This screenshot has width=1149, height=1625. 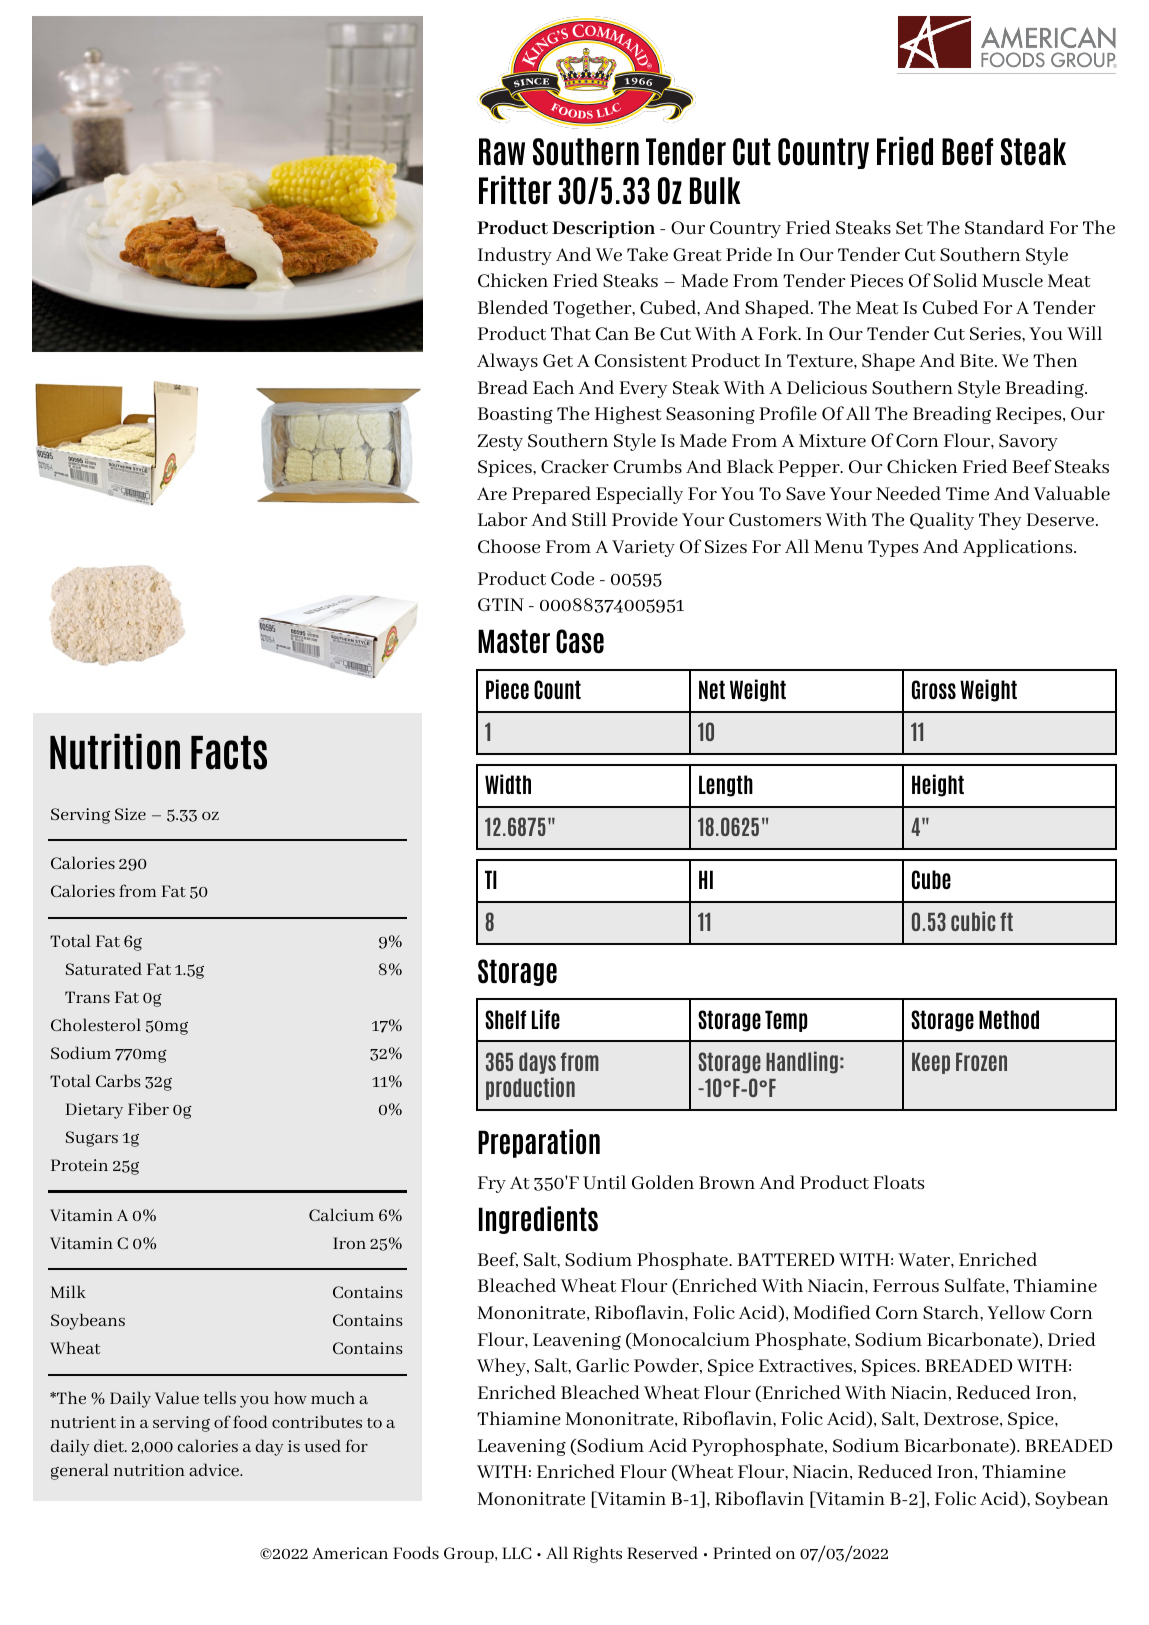 I want to click on days, so click(x=537, y=1063).
